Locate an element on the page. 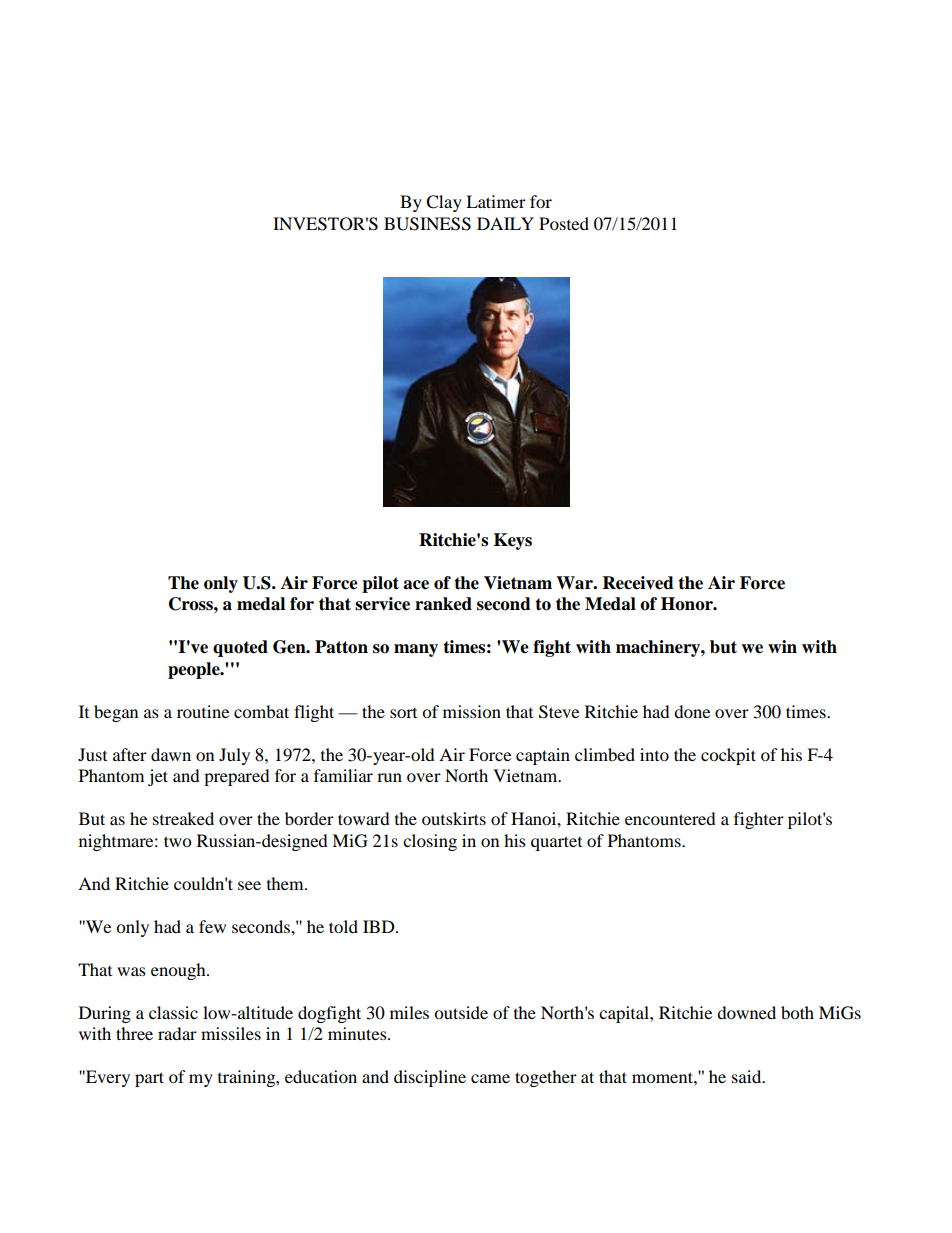 The width and height of the image is (952, 1233). two is located at coordinates (177, 841).
